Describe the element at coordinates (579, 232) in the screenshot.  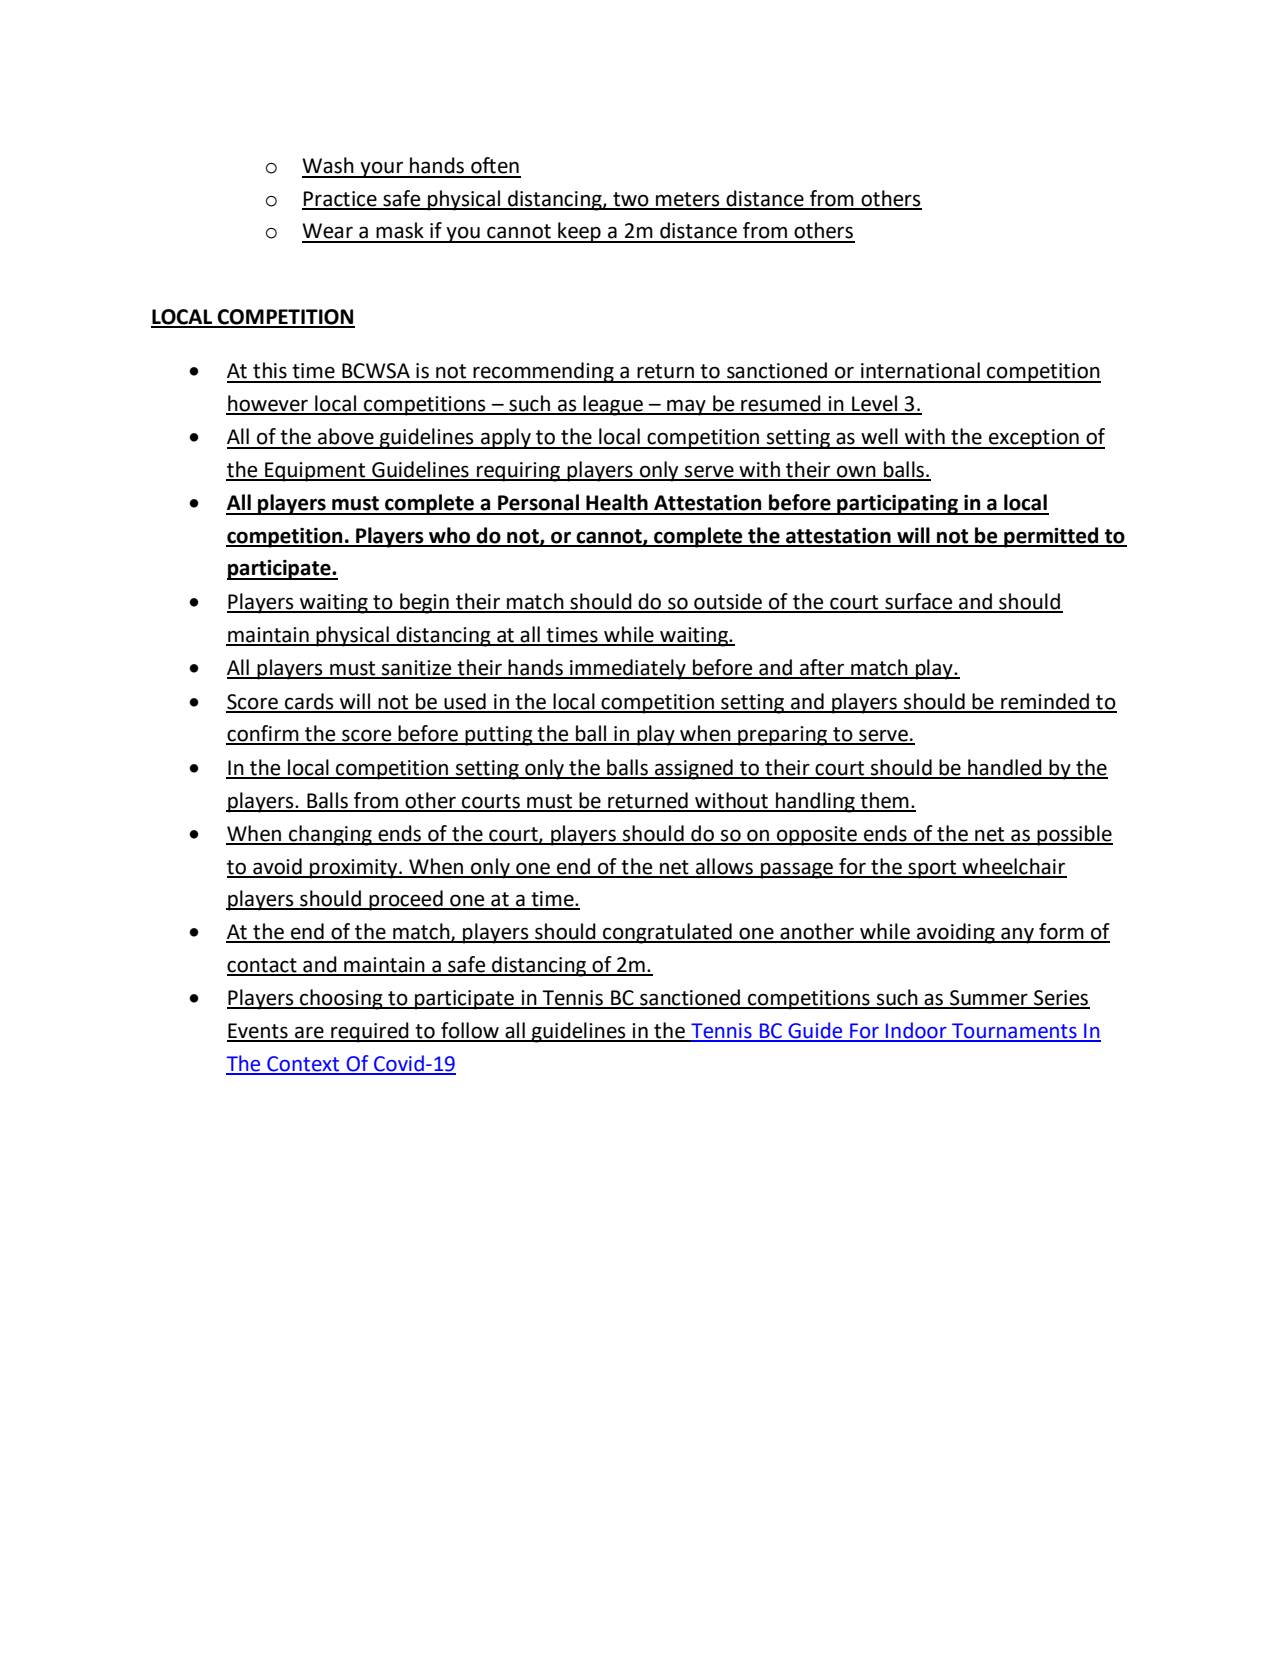
I see `keep` at that location.
